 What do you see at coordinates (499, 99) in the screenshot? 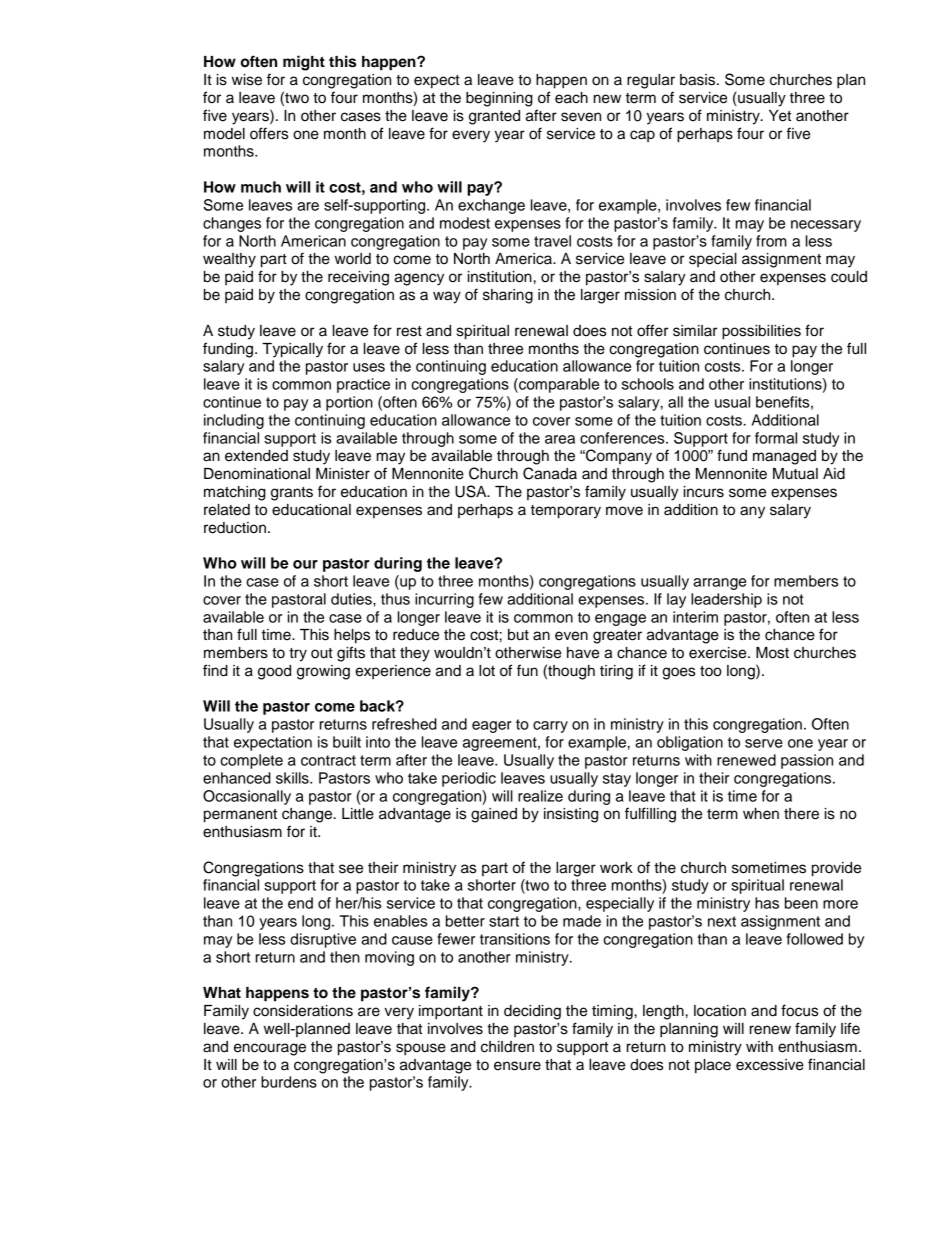
I see `beginning` at bounding box center [499, 99].
